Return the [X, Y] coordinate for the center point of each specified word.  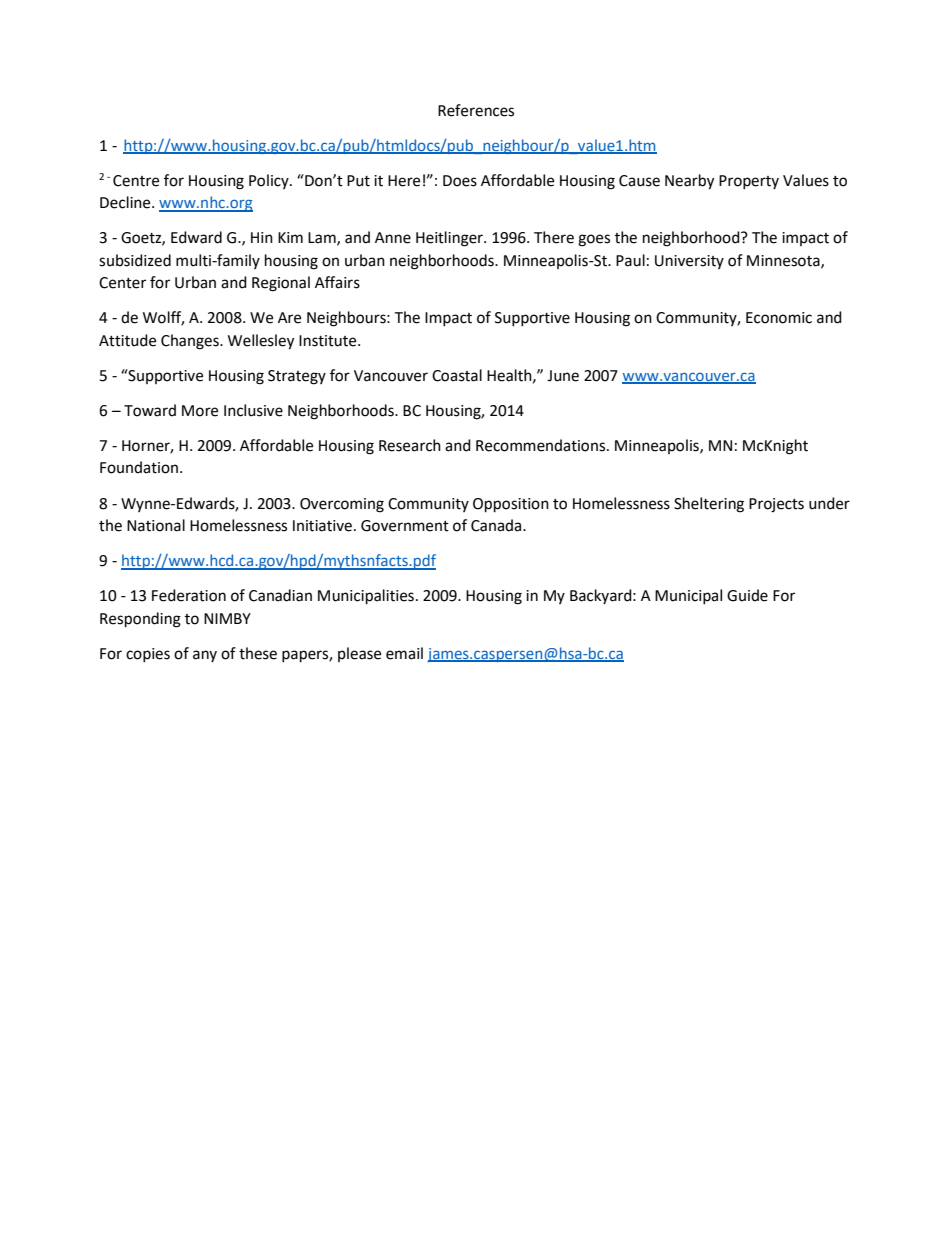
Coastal [457, 375]
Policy [270, 181]
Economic [779, 318]
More [200, 411]
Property [749, 182]
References [476, 110]
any [205, 656]
